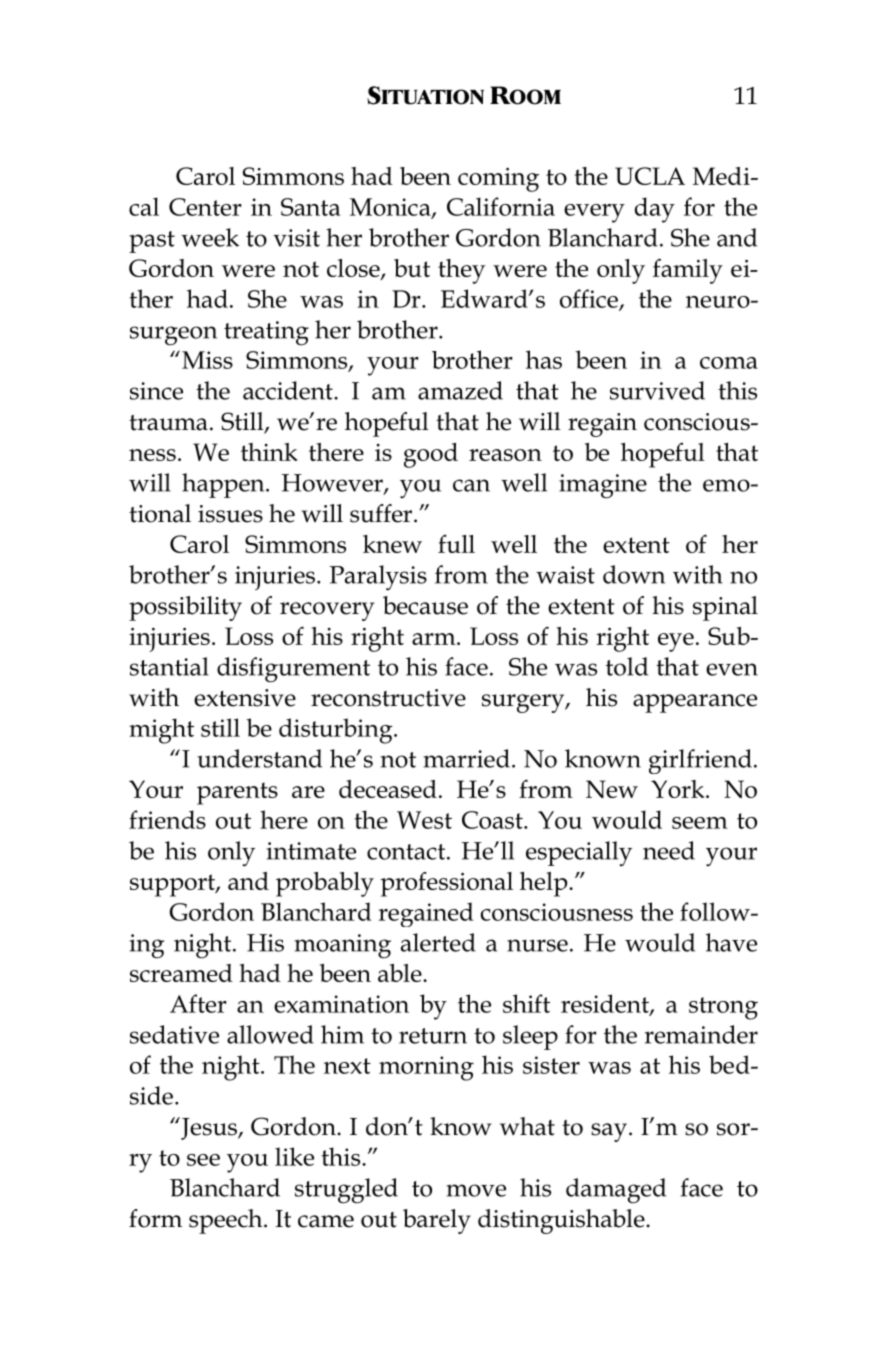  What do you see at coordinates (210, 237) in the screenshot?
I see `week` at bounding box center [210, 237].
